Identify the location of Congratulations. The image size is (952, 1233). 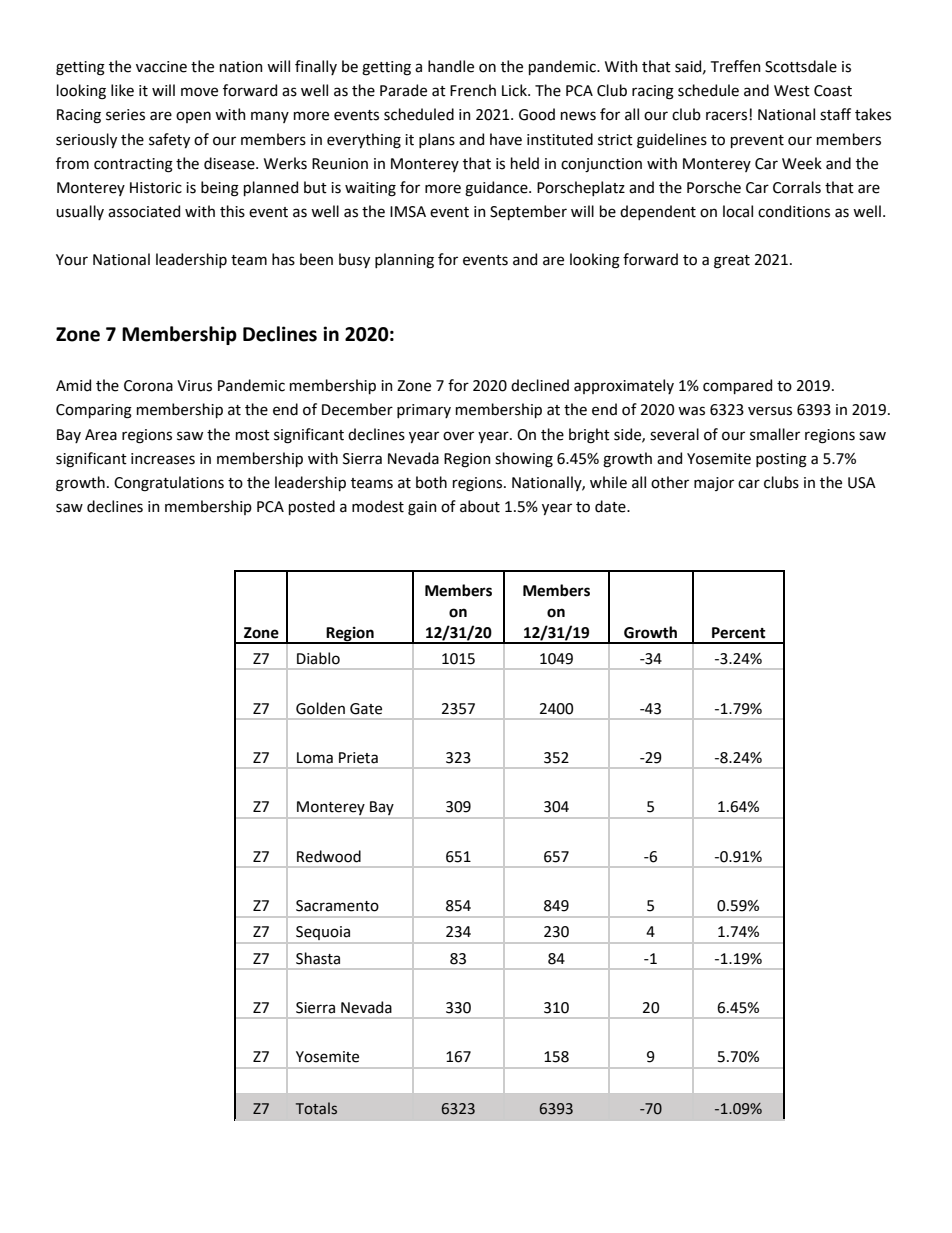
(169, 484).
